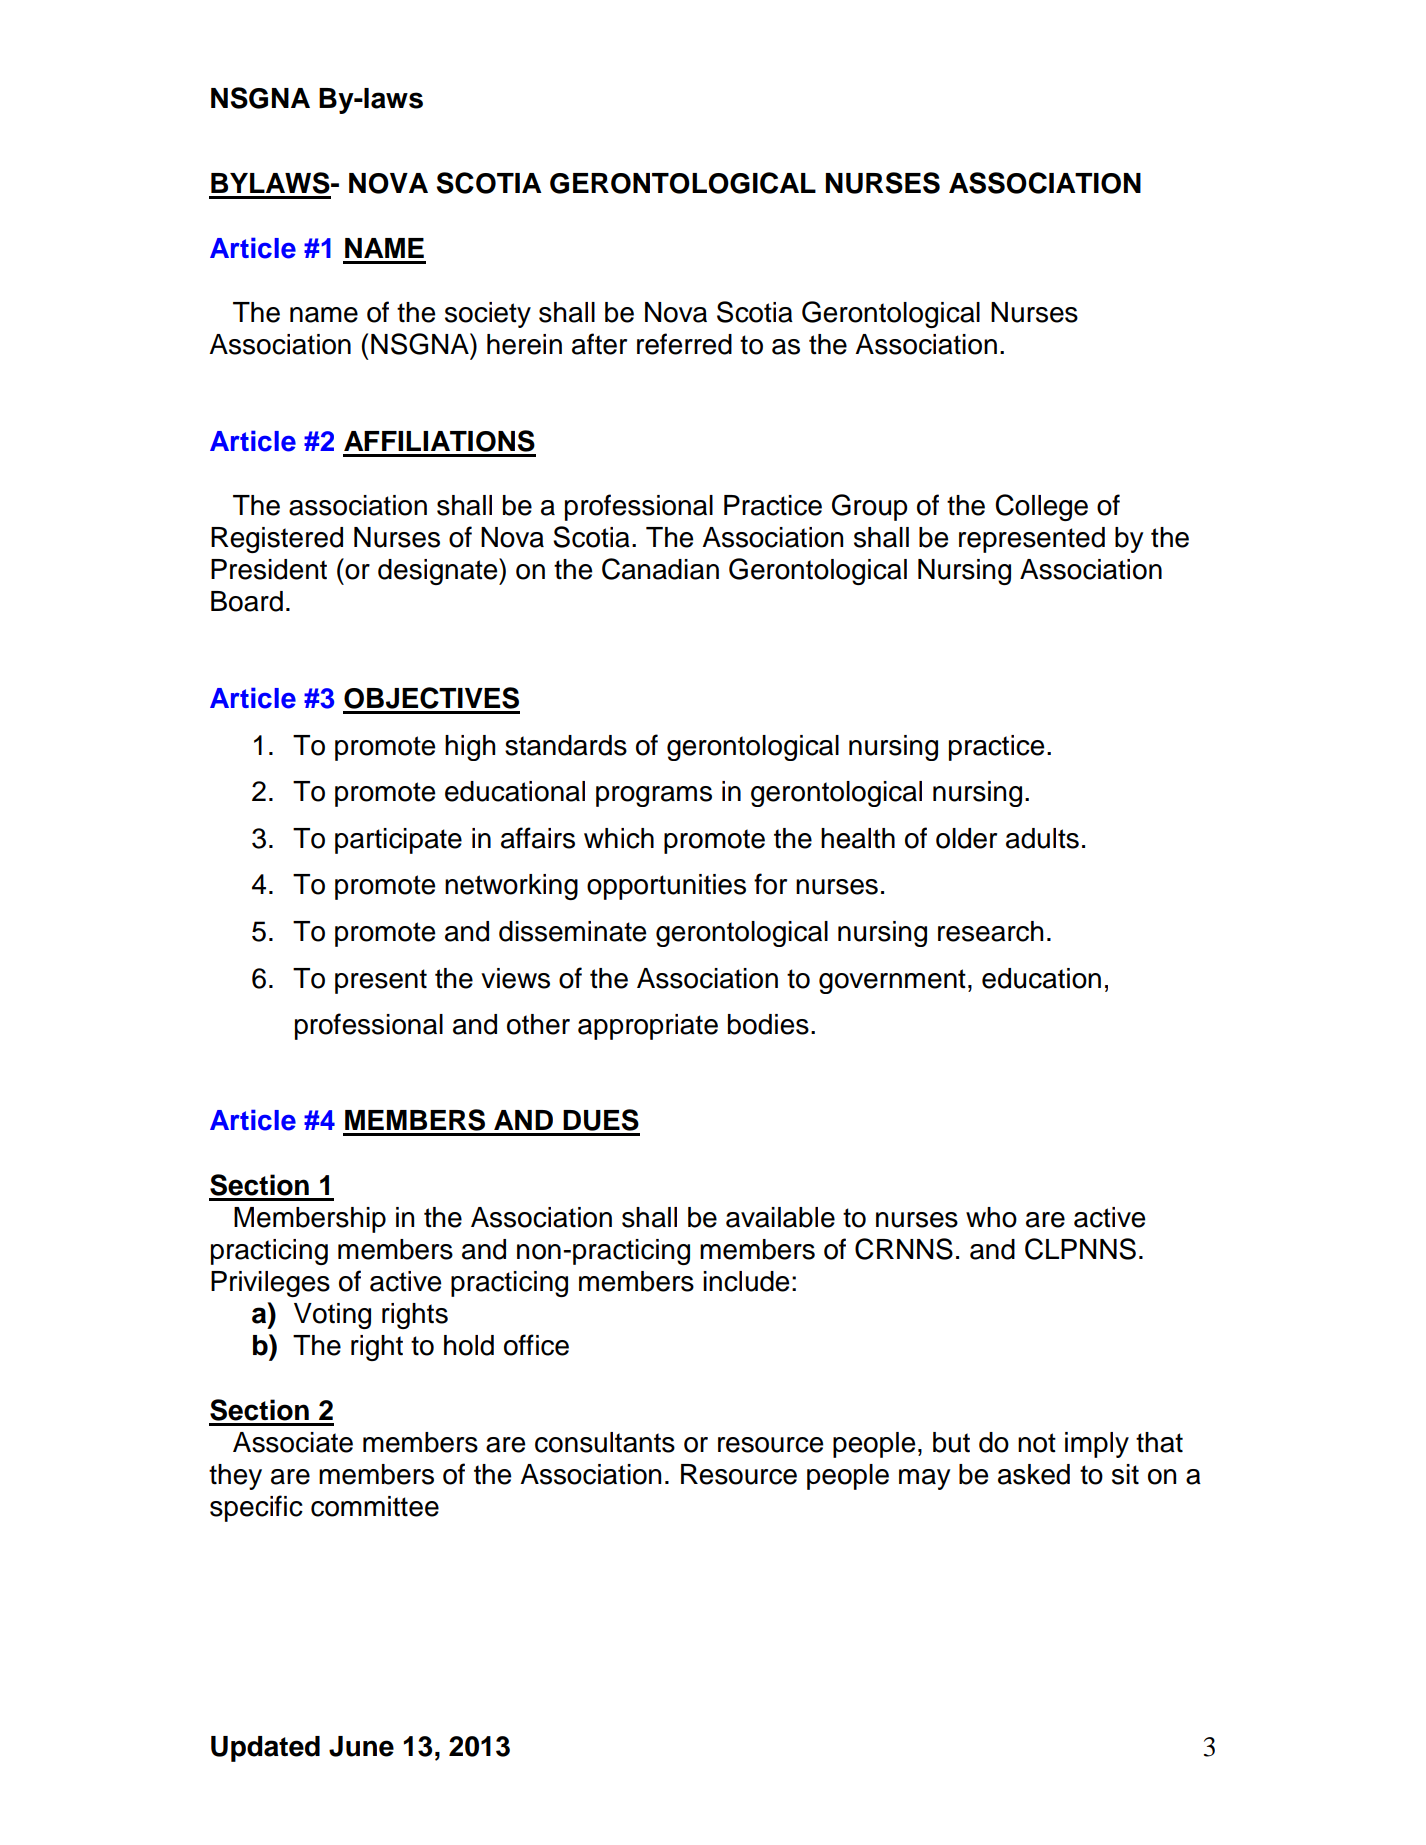 The height and width of the screenshot is (1845, 1426). What do you see at coordinates (1037, 1443) in the screenshot?
I see `not` at bounding box center [1037, 1443].
